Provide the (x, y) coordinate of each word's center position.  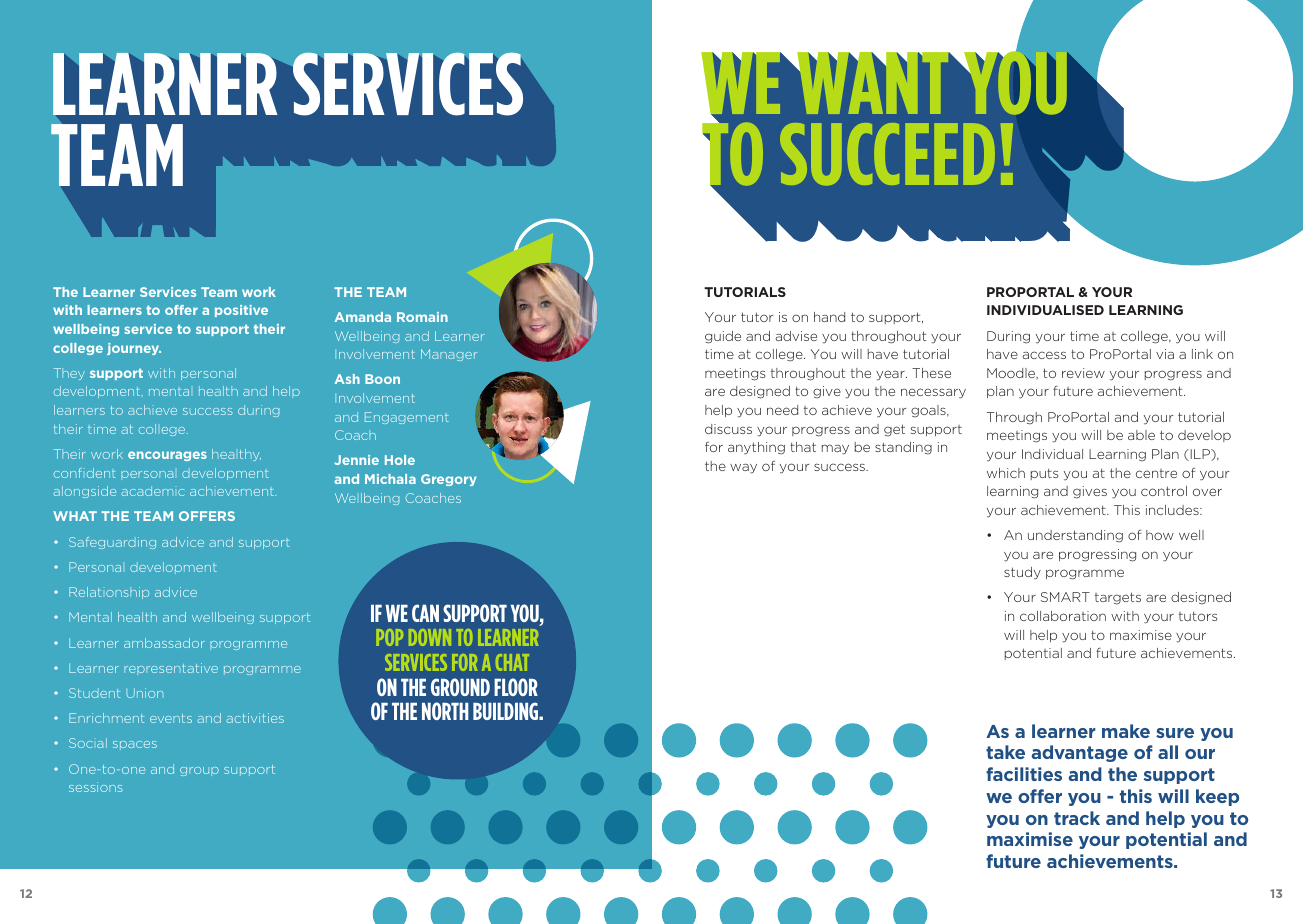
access (1044, 355)
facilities (1024, 774)
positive (241, 311)
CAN (425, 613)
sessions (96, 787)
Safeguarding (112, 543)
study (1022, 573)
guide (723, 337)
